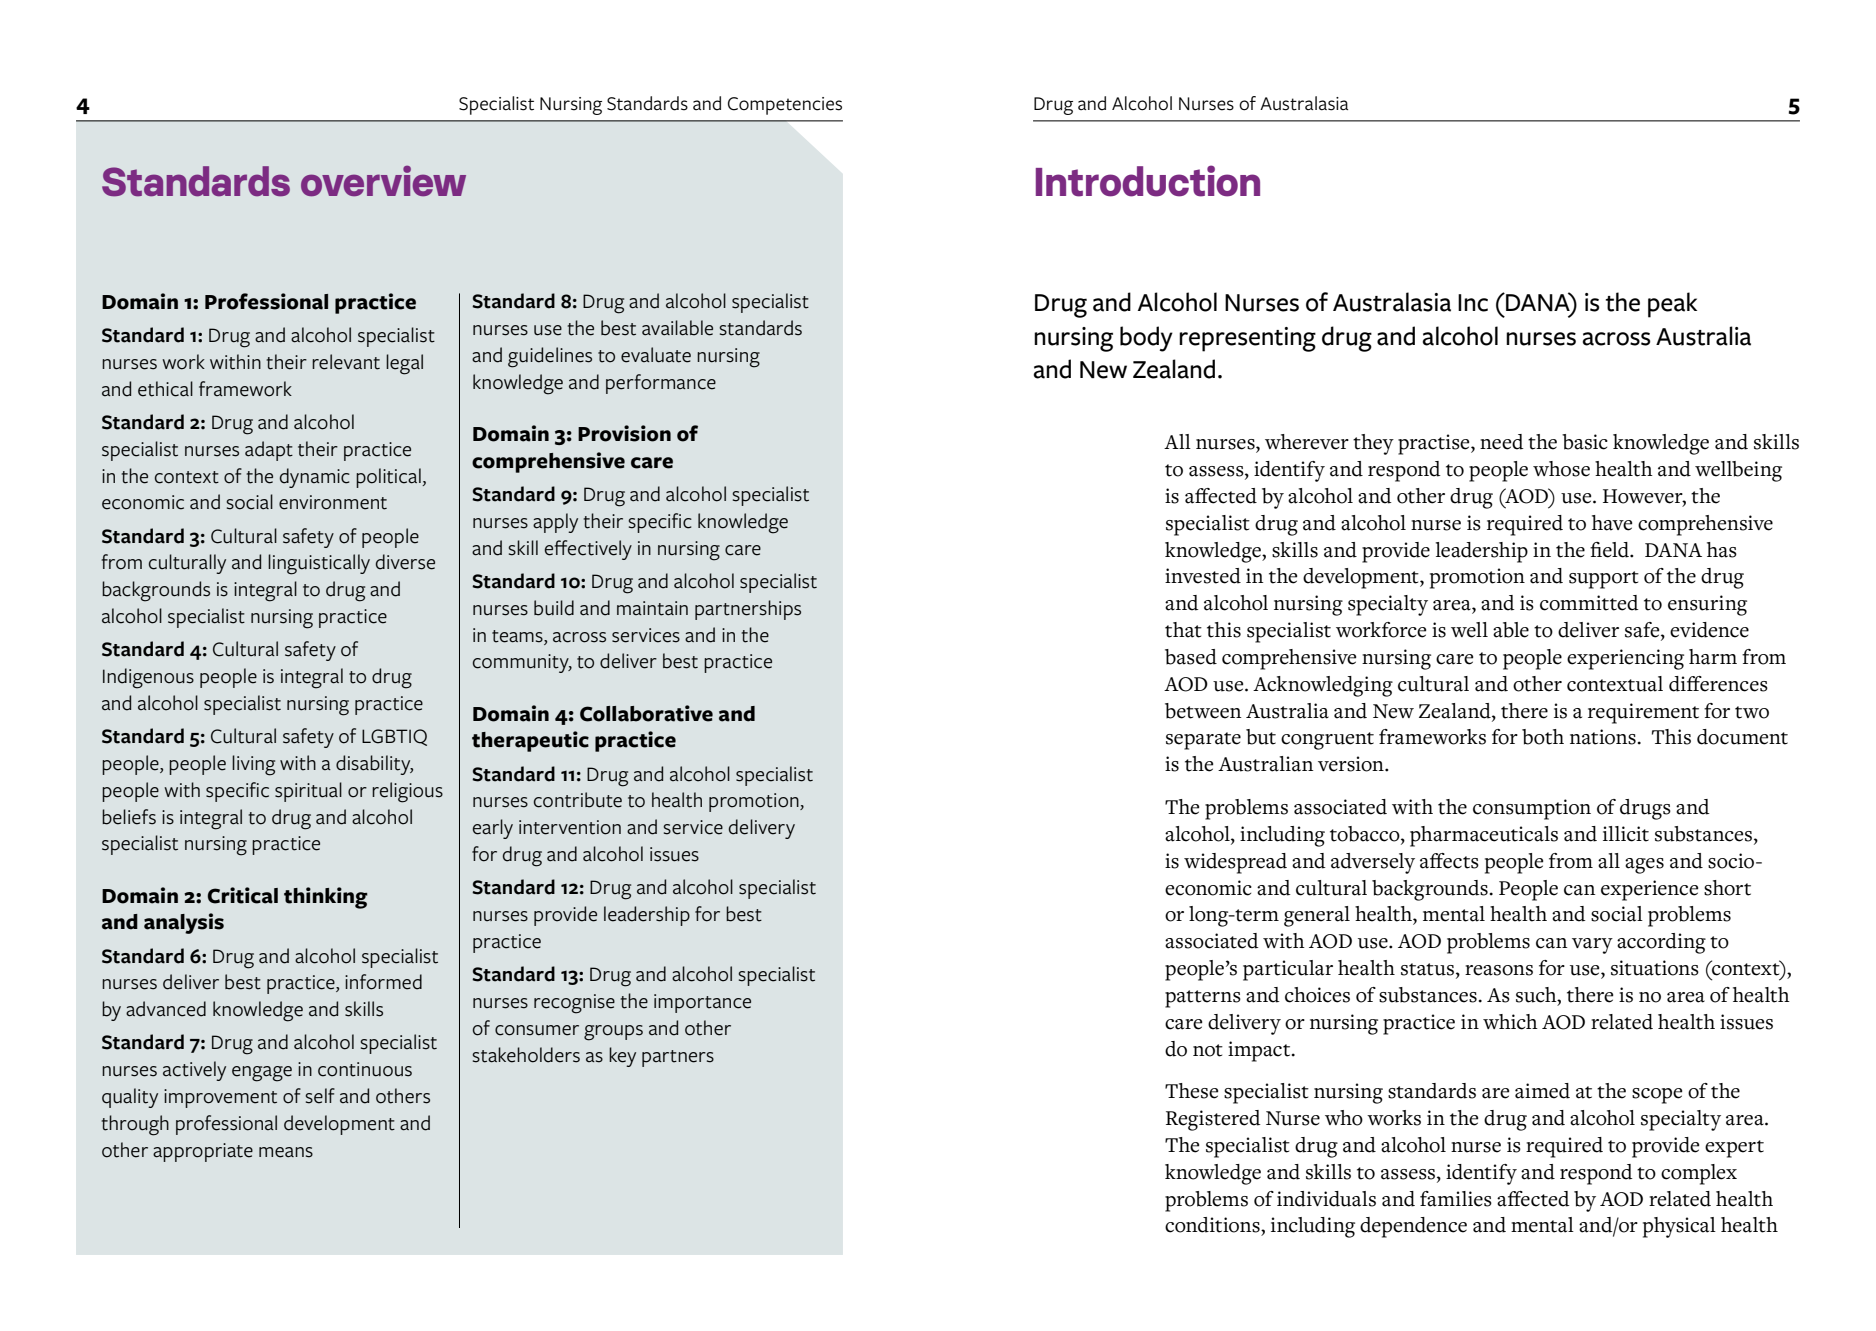 The height and width of the document is (1331, 1876). I want to click on importance, so click(702, 1003).
